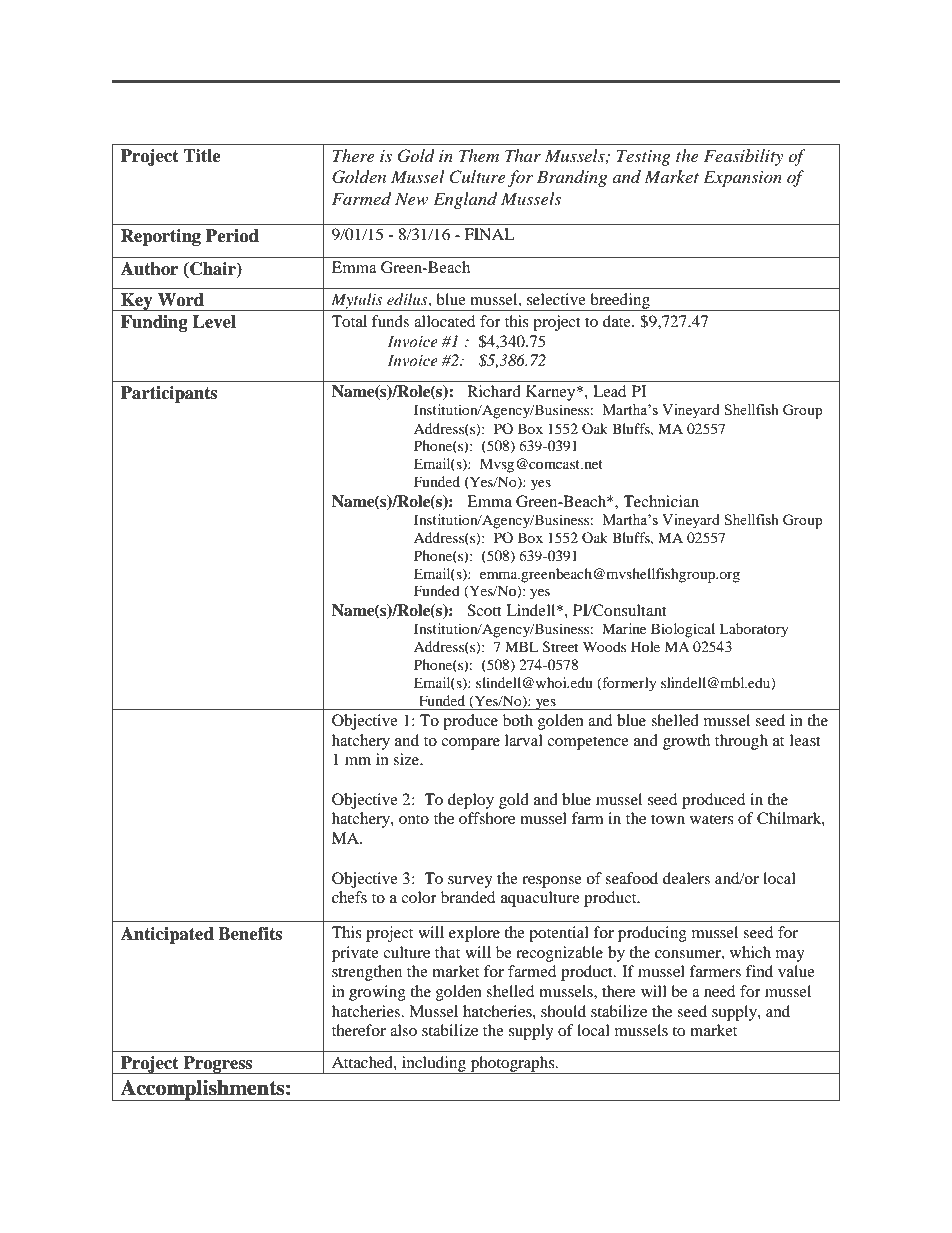  Describe the element at coordinates (465, 200) in the screenshot. I see `England` at that location.
